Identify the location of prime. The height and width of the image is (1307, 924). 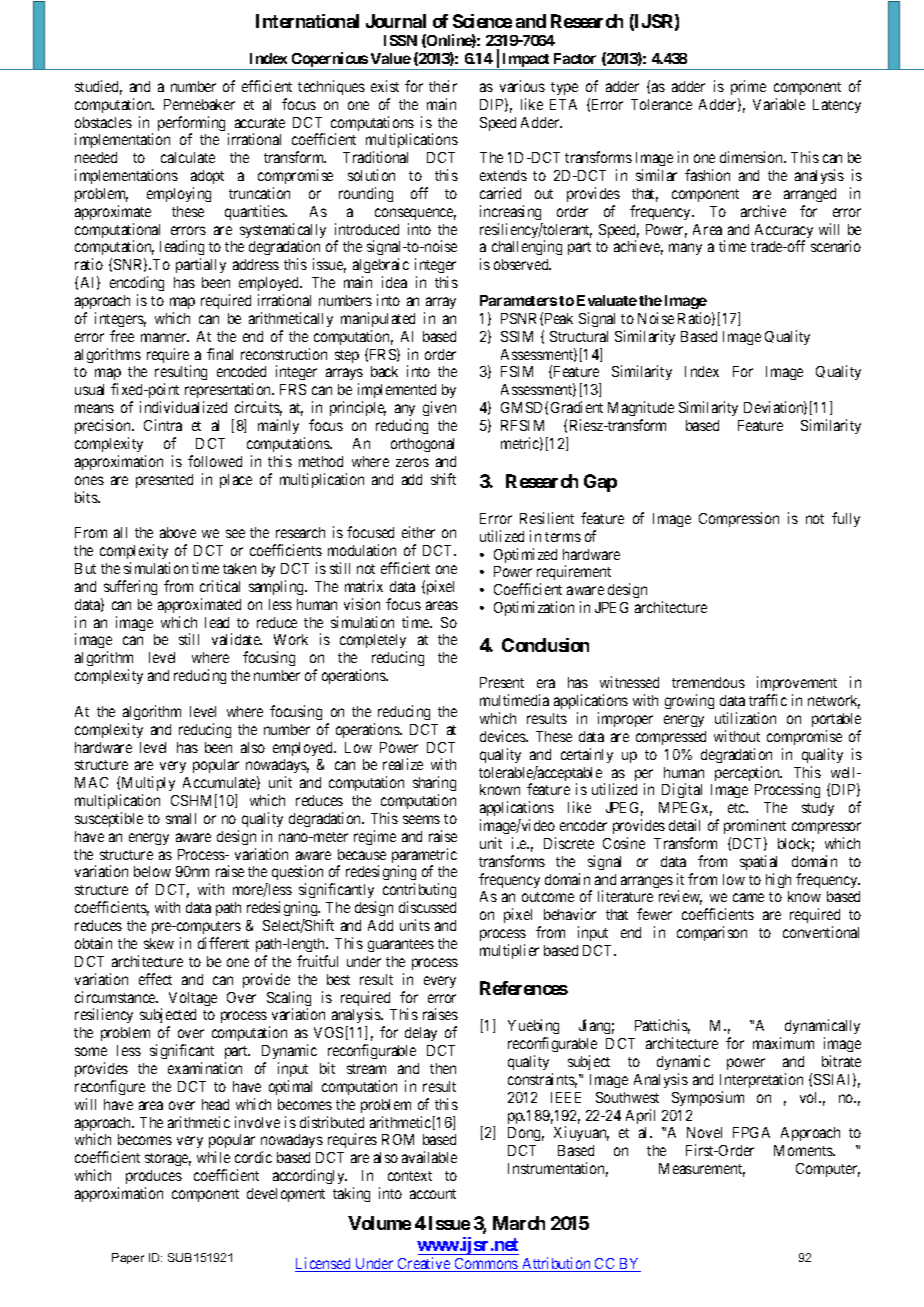
(748, 87).
